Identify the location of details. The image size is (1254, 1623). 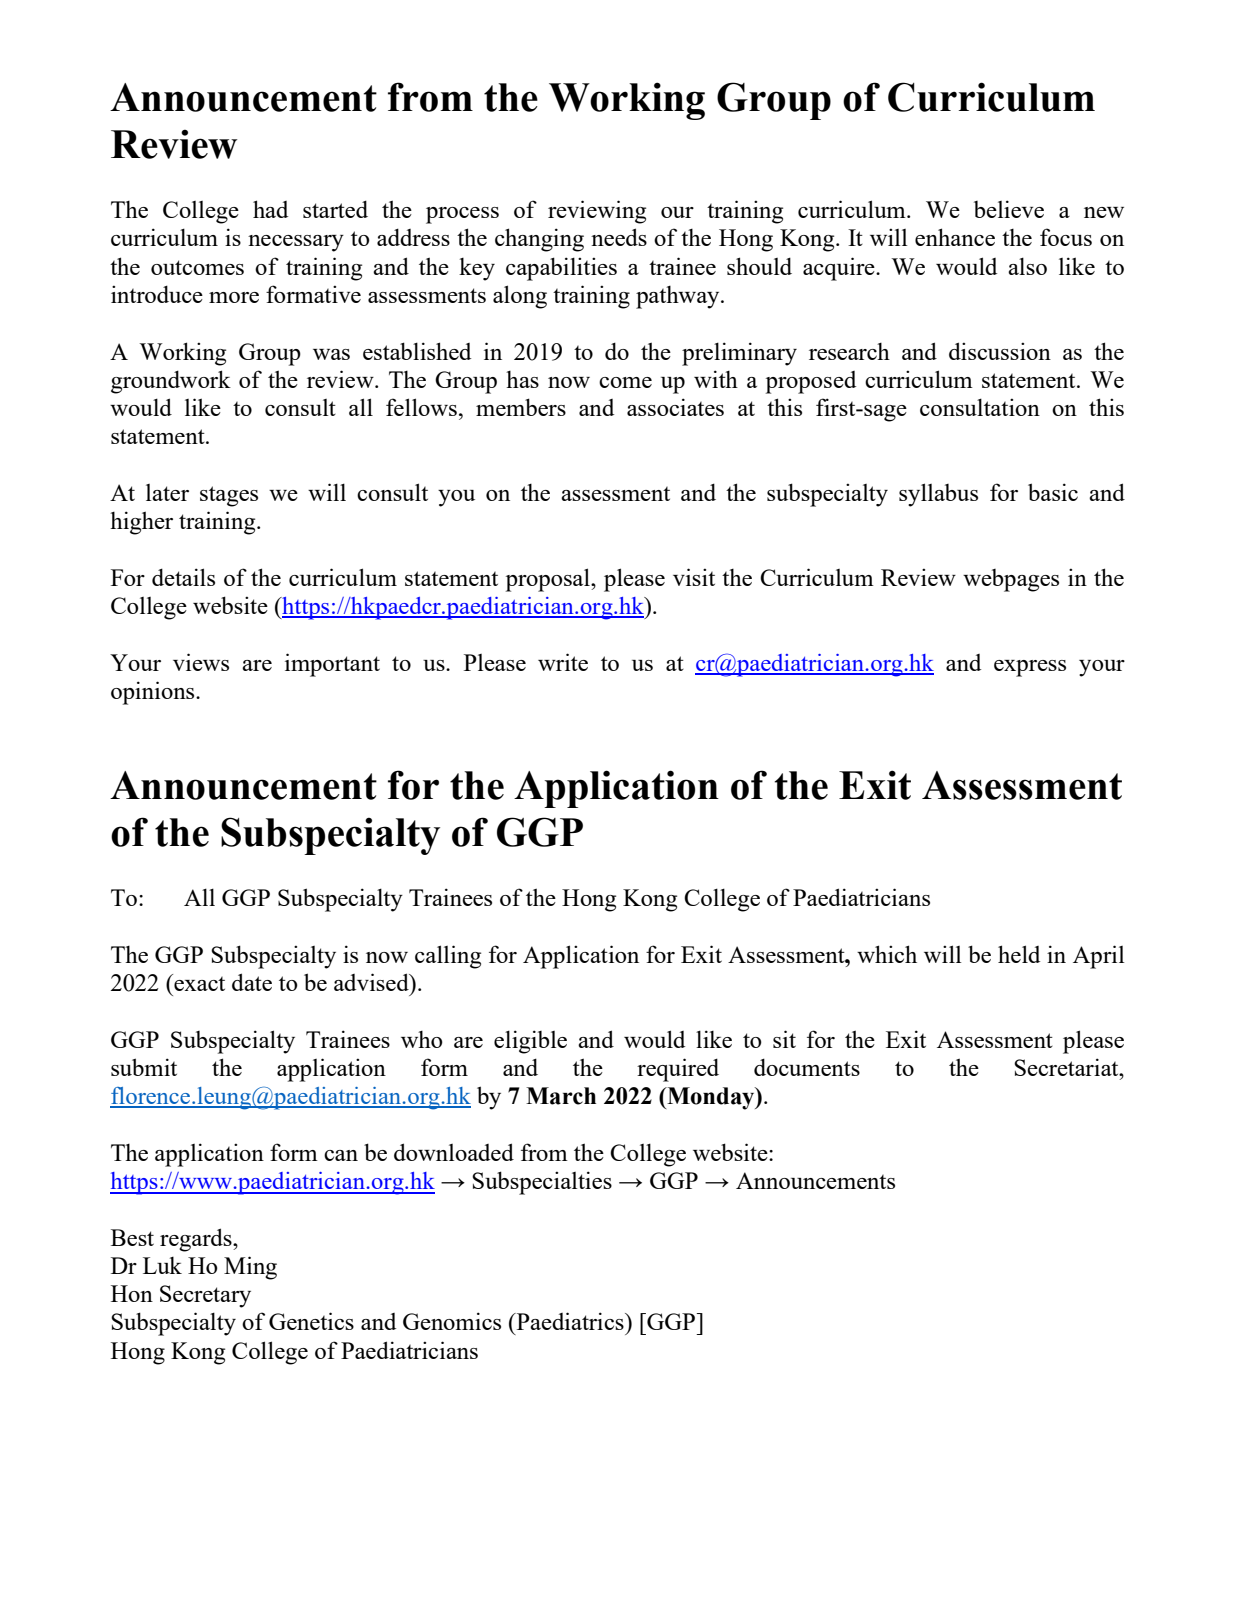
(183, 577).
